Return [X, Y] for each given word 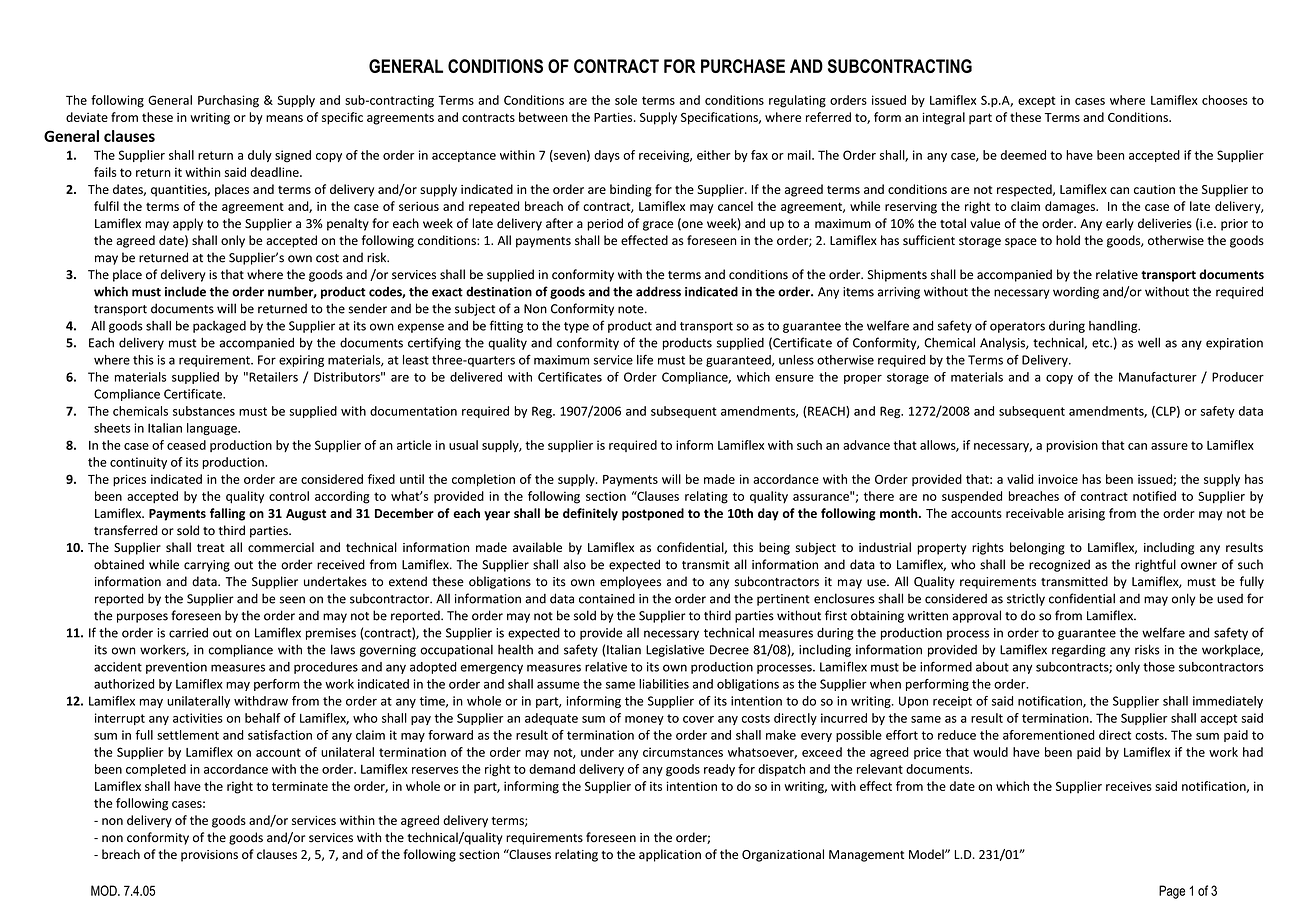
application [670, 855]
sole [626, 100]
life [645, 359]
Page [1172, 892]
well [1149, 342]
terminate [300, 786]
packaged [219, 327]
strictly [1026, 599]
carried [188, 633]
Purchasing [228, 101]
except [1037, 101]
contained [607, 598]
